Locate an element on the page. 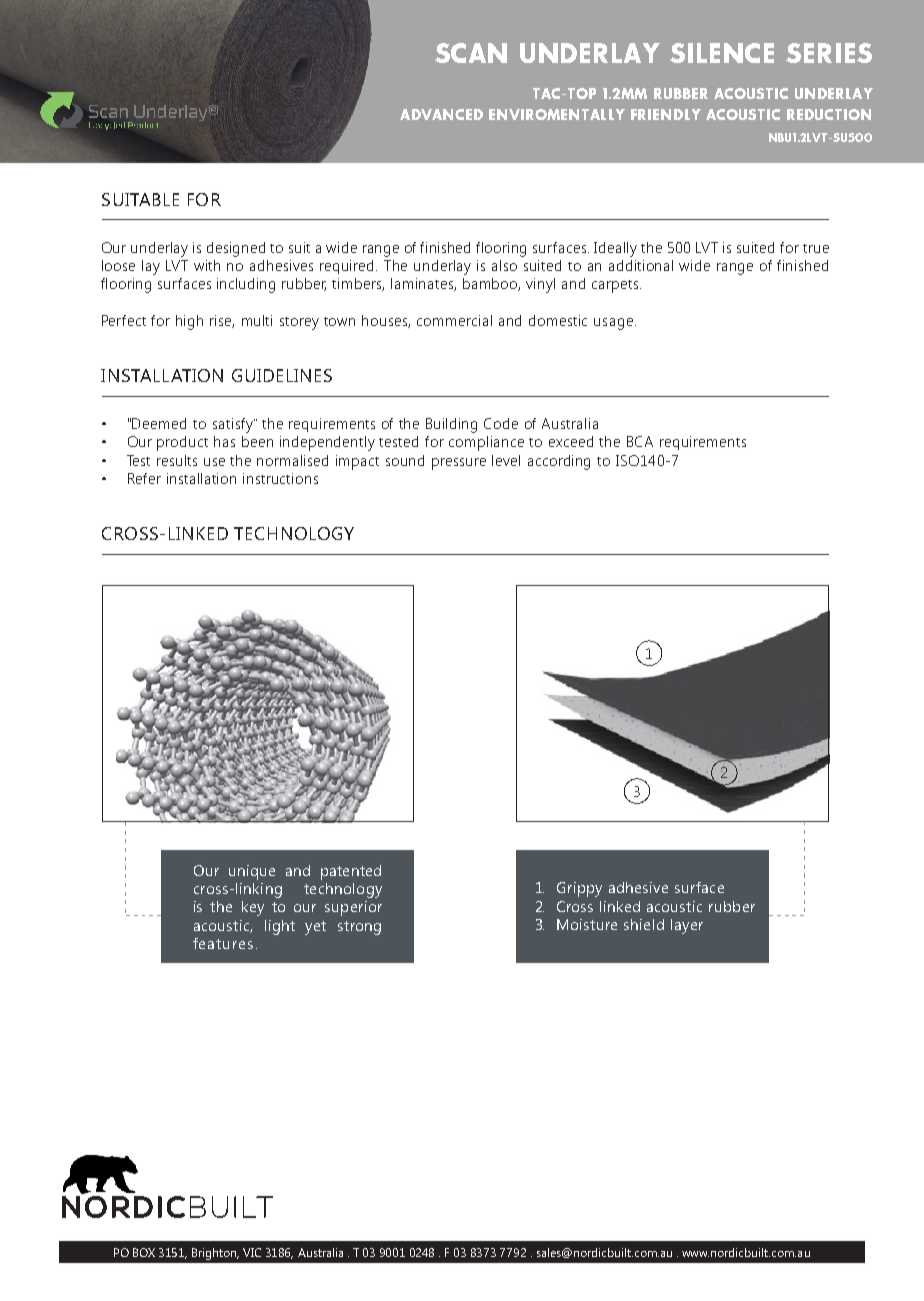 Image resolution: width=924 pixels, height=1301 pixels. SILENCE is located at coordinates (722, 53).
